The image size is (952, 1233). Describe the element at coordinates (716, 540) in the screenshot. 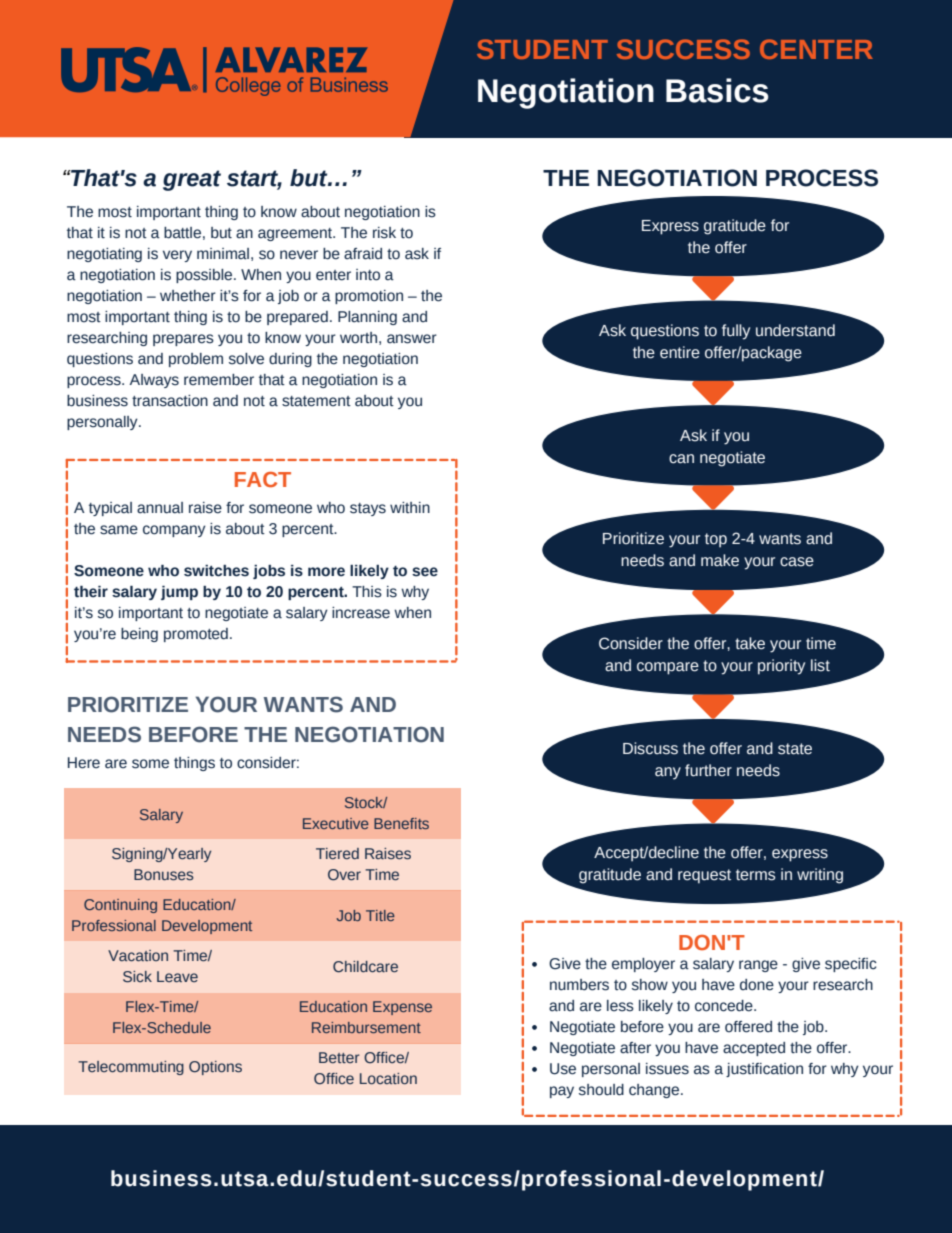

I see `top` at that location.
